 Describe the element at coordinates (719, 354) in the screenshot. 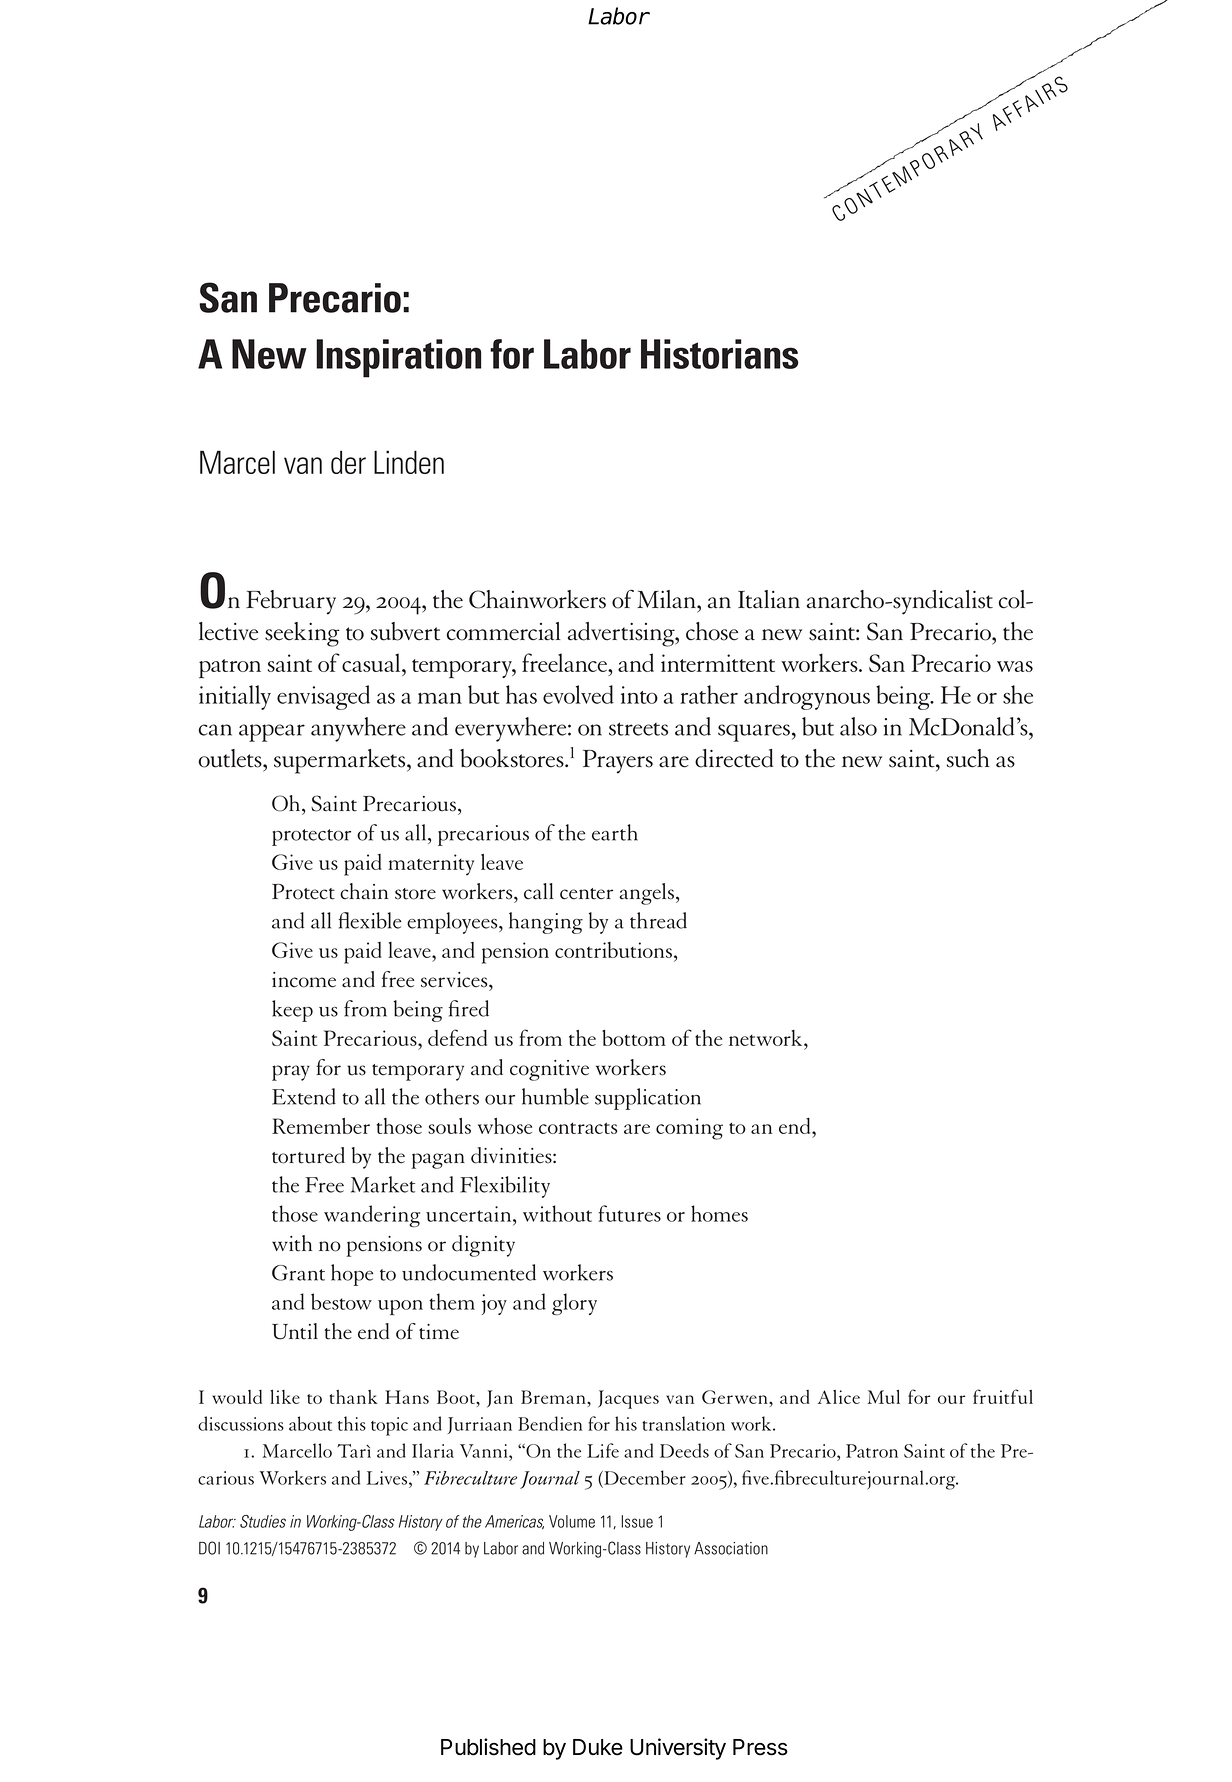

I see `Historians` at that location.
